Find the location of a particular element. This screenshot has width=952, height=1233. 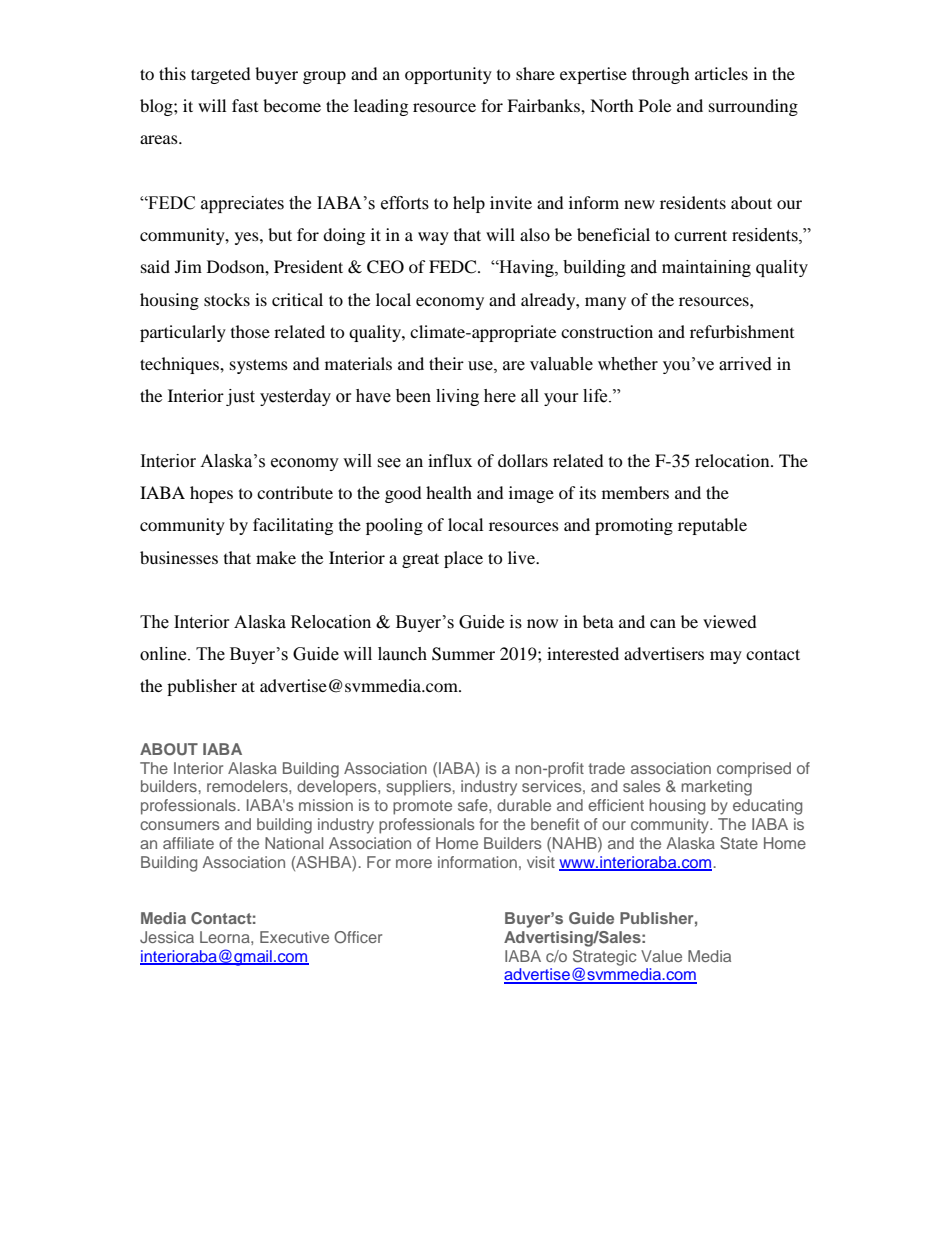

health is located at coordinates (449, 492).
